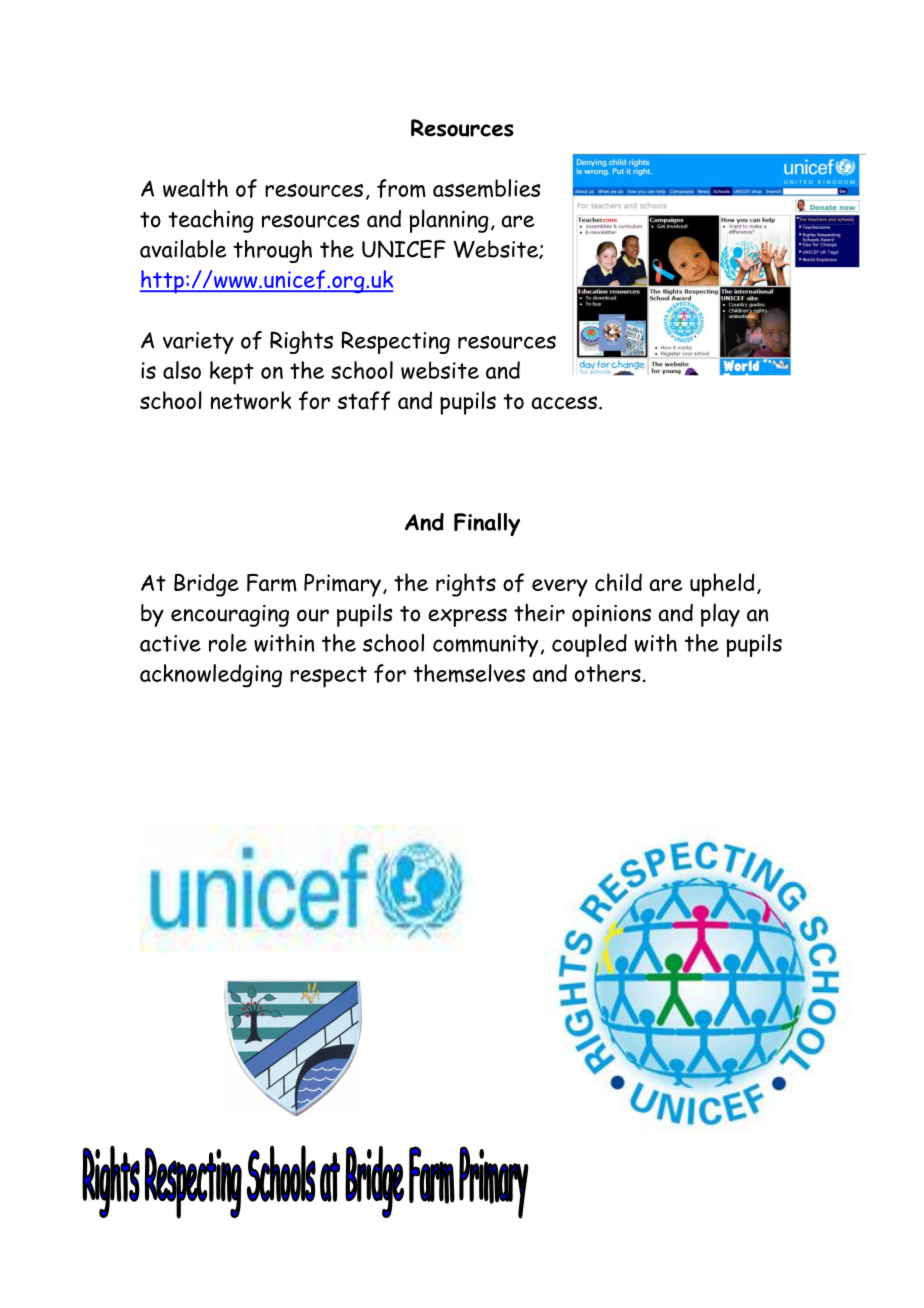  What do you see at coordinates (211, 221) in the screenshot?
I see `teaching` at bounding box center [211, 221].
